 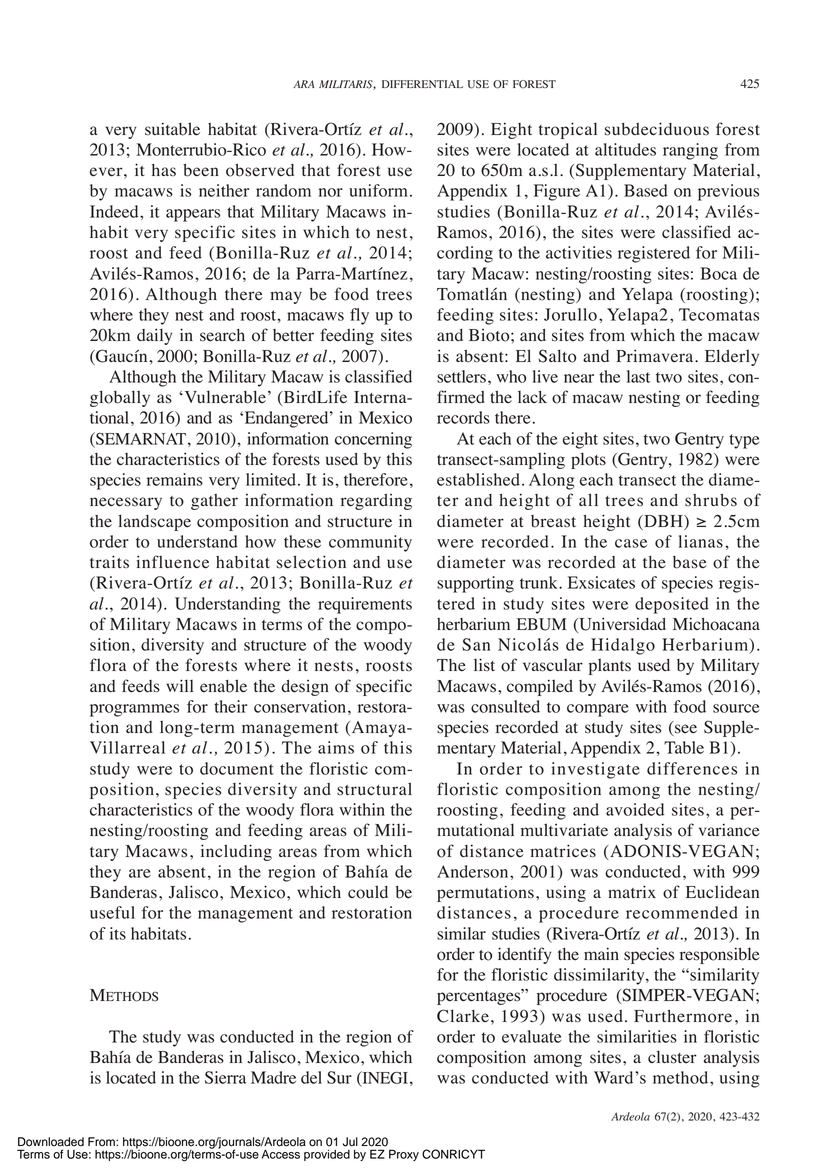 What do you see at coordinates (623, 646) in the screenshot?
I see `Hidalgo` at bounding box center [623, 646].
